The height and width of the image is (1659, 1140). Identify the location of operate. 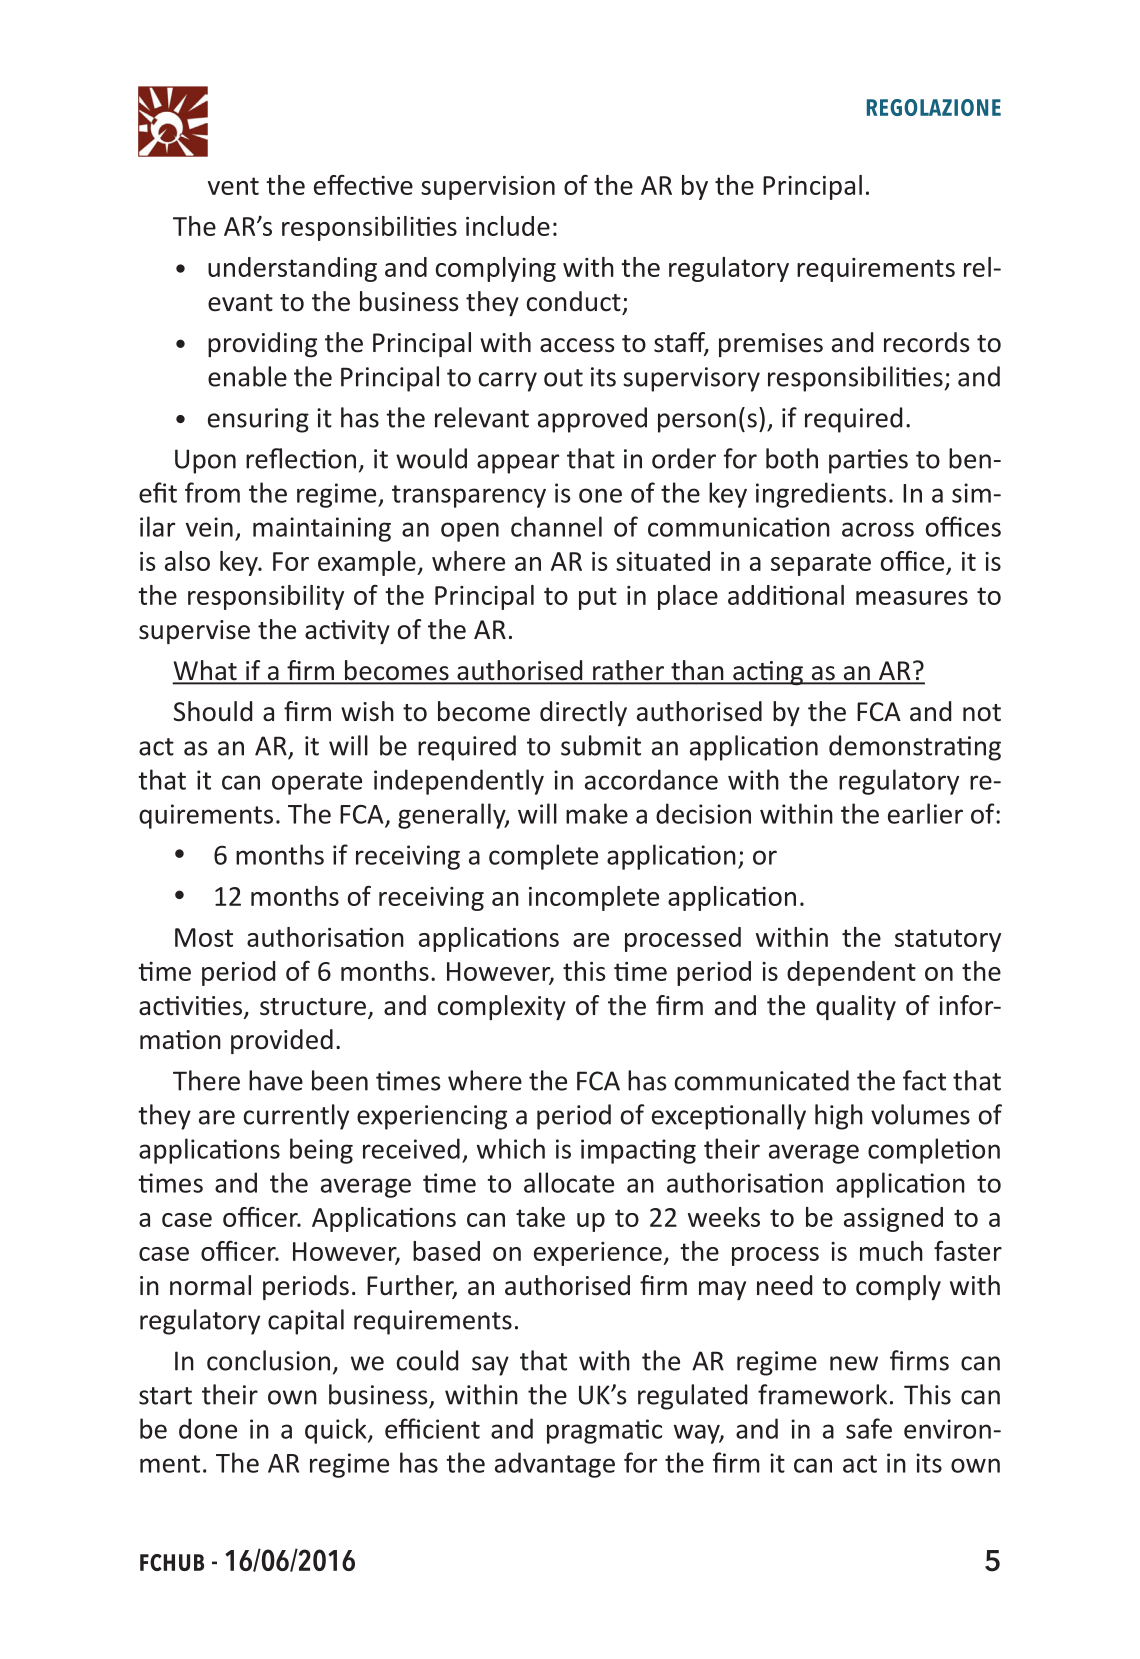
(317, 783).
